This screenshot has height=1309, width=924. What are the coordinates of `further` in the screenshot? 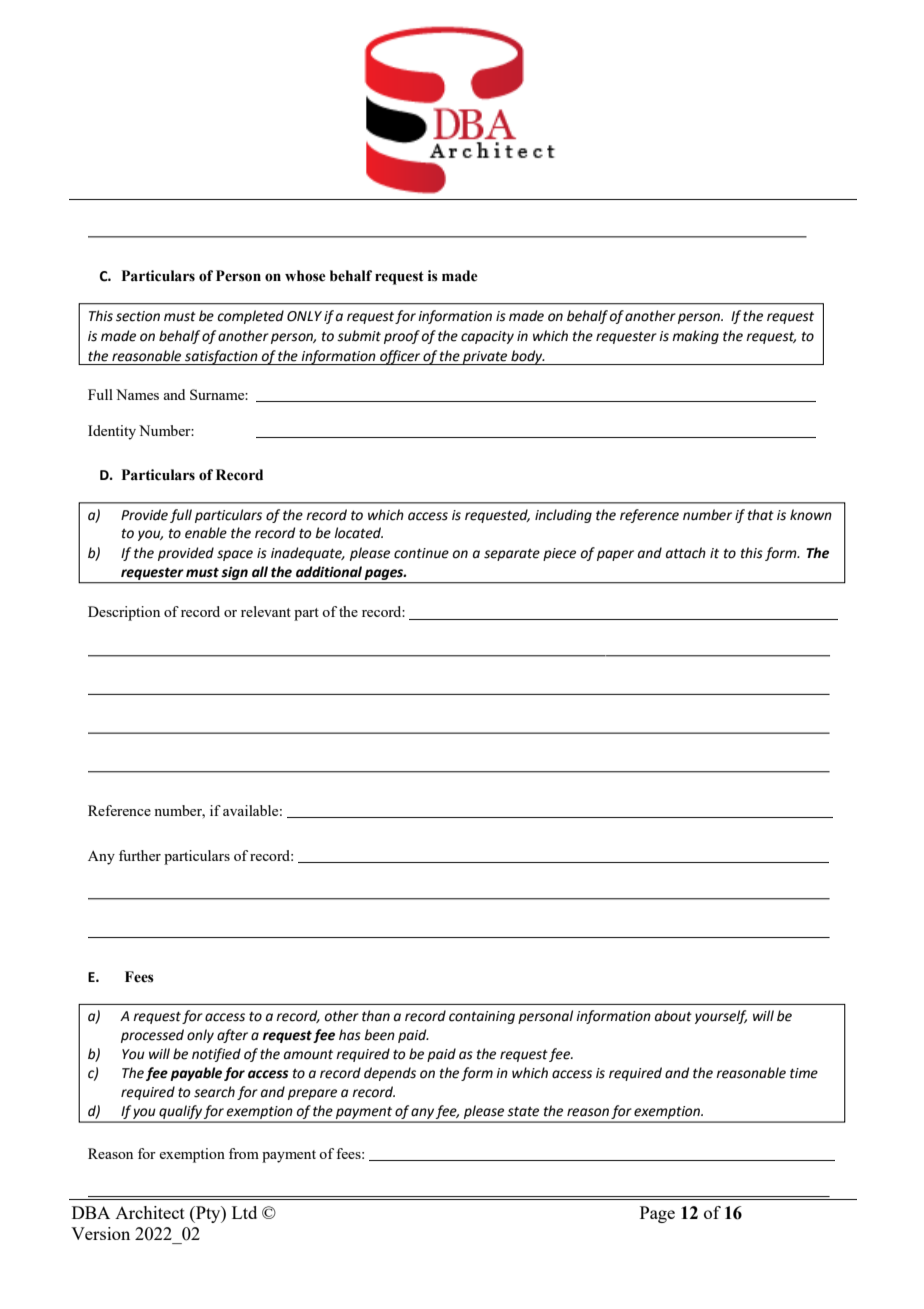 It's located at (140, 855).
